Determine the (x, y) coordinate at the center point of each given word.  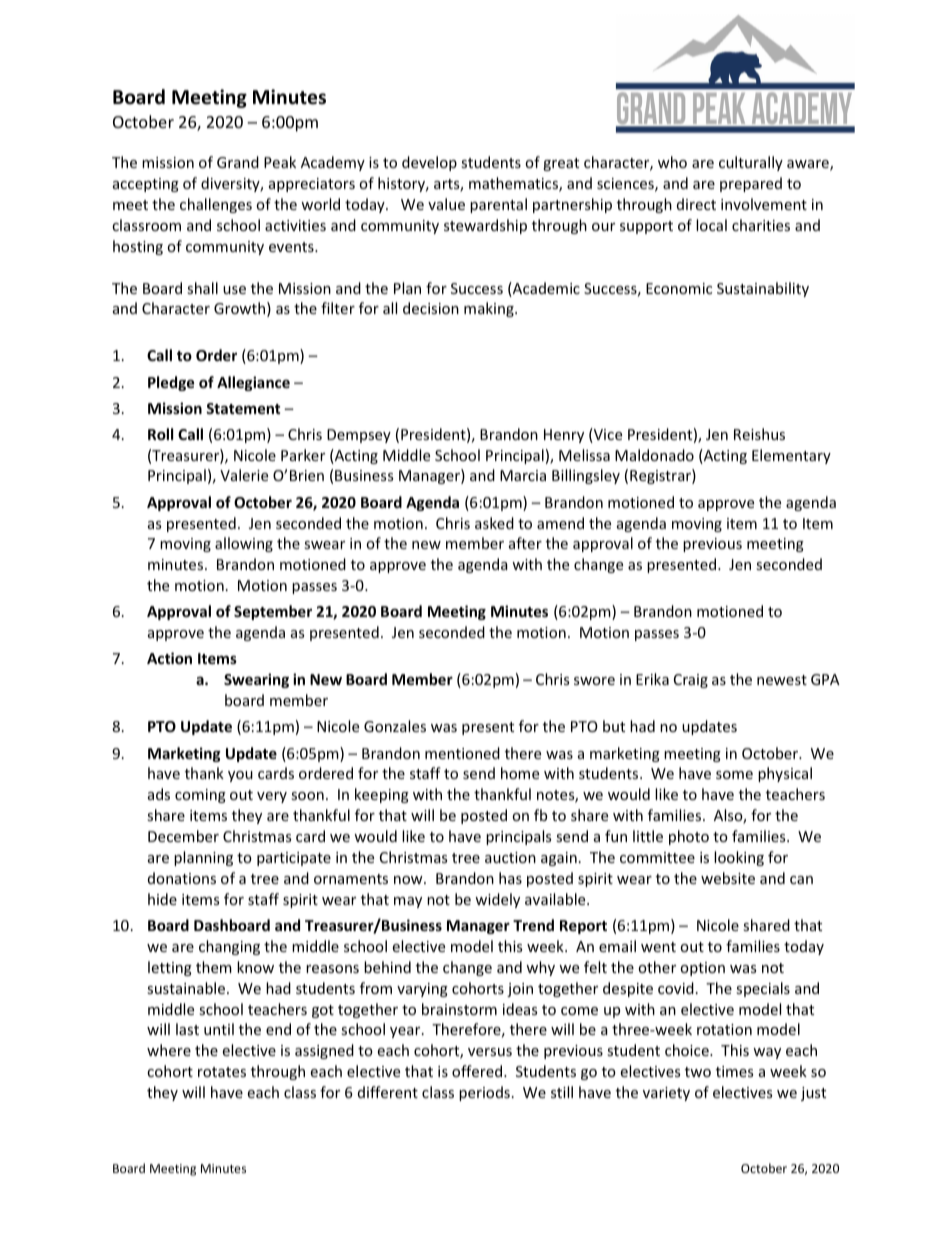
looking (739, 858)
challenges (216, 205)
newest (782, 680)
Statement (243, 408)
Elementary (791, 456)
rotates (222, 1072)
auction (510, 857)
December (183, 836)
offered (478, 1071)
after (525, 543)
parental (498, 205)
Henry (564, 436)
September (273, 612)
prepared (751, 184)
